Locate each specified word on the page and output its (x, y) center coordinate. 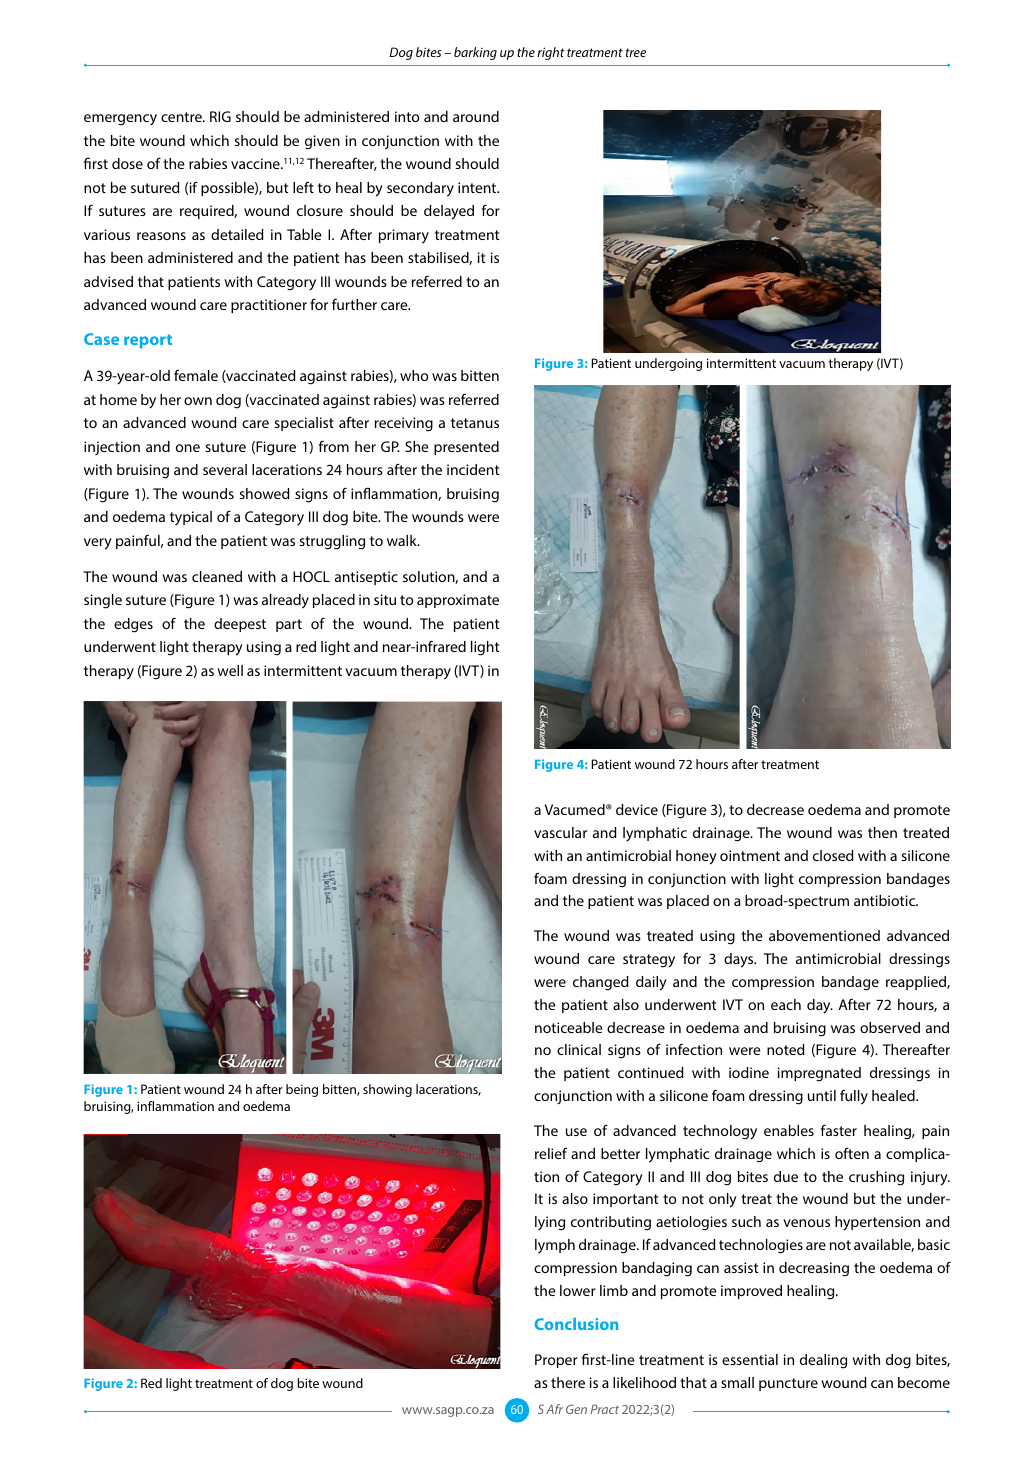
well (230, 670)
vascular (560, 832)
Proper (556, 1361)
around (476, 116)
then (882, 832)
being (302, 1090)
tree (636, 52)
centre (182, 117)
